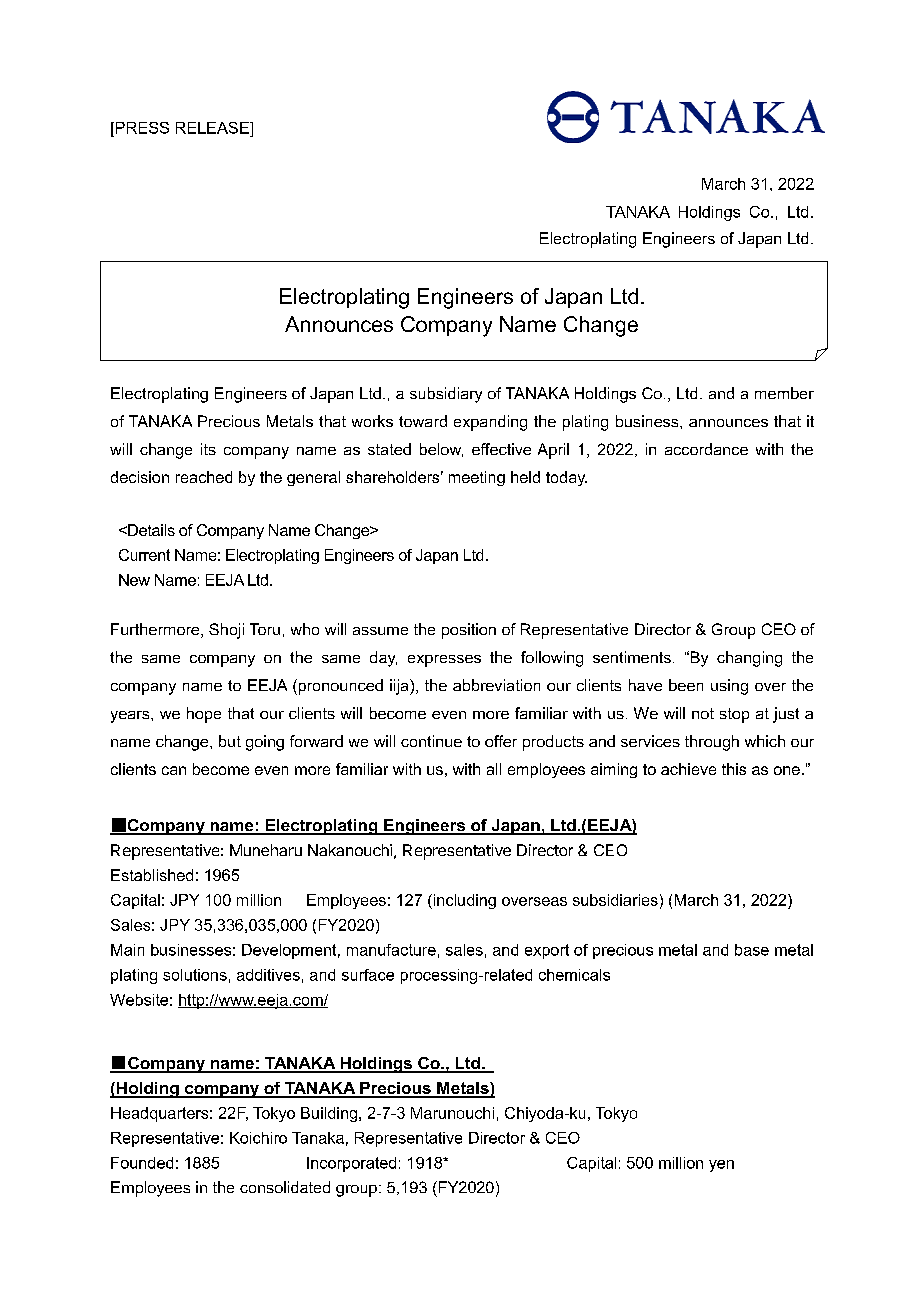  Describe the element at coordinates (721, 1166) in the document. I see `yen` at that location.
